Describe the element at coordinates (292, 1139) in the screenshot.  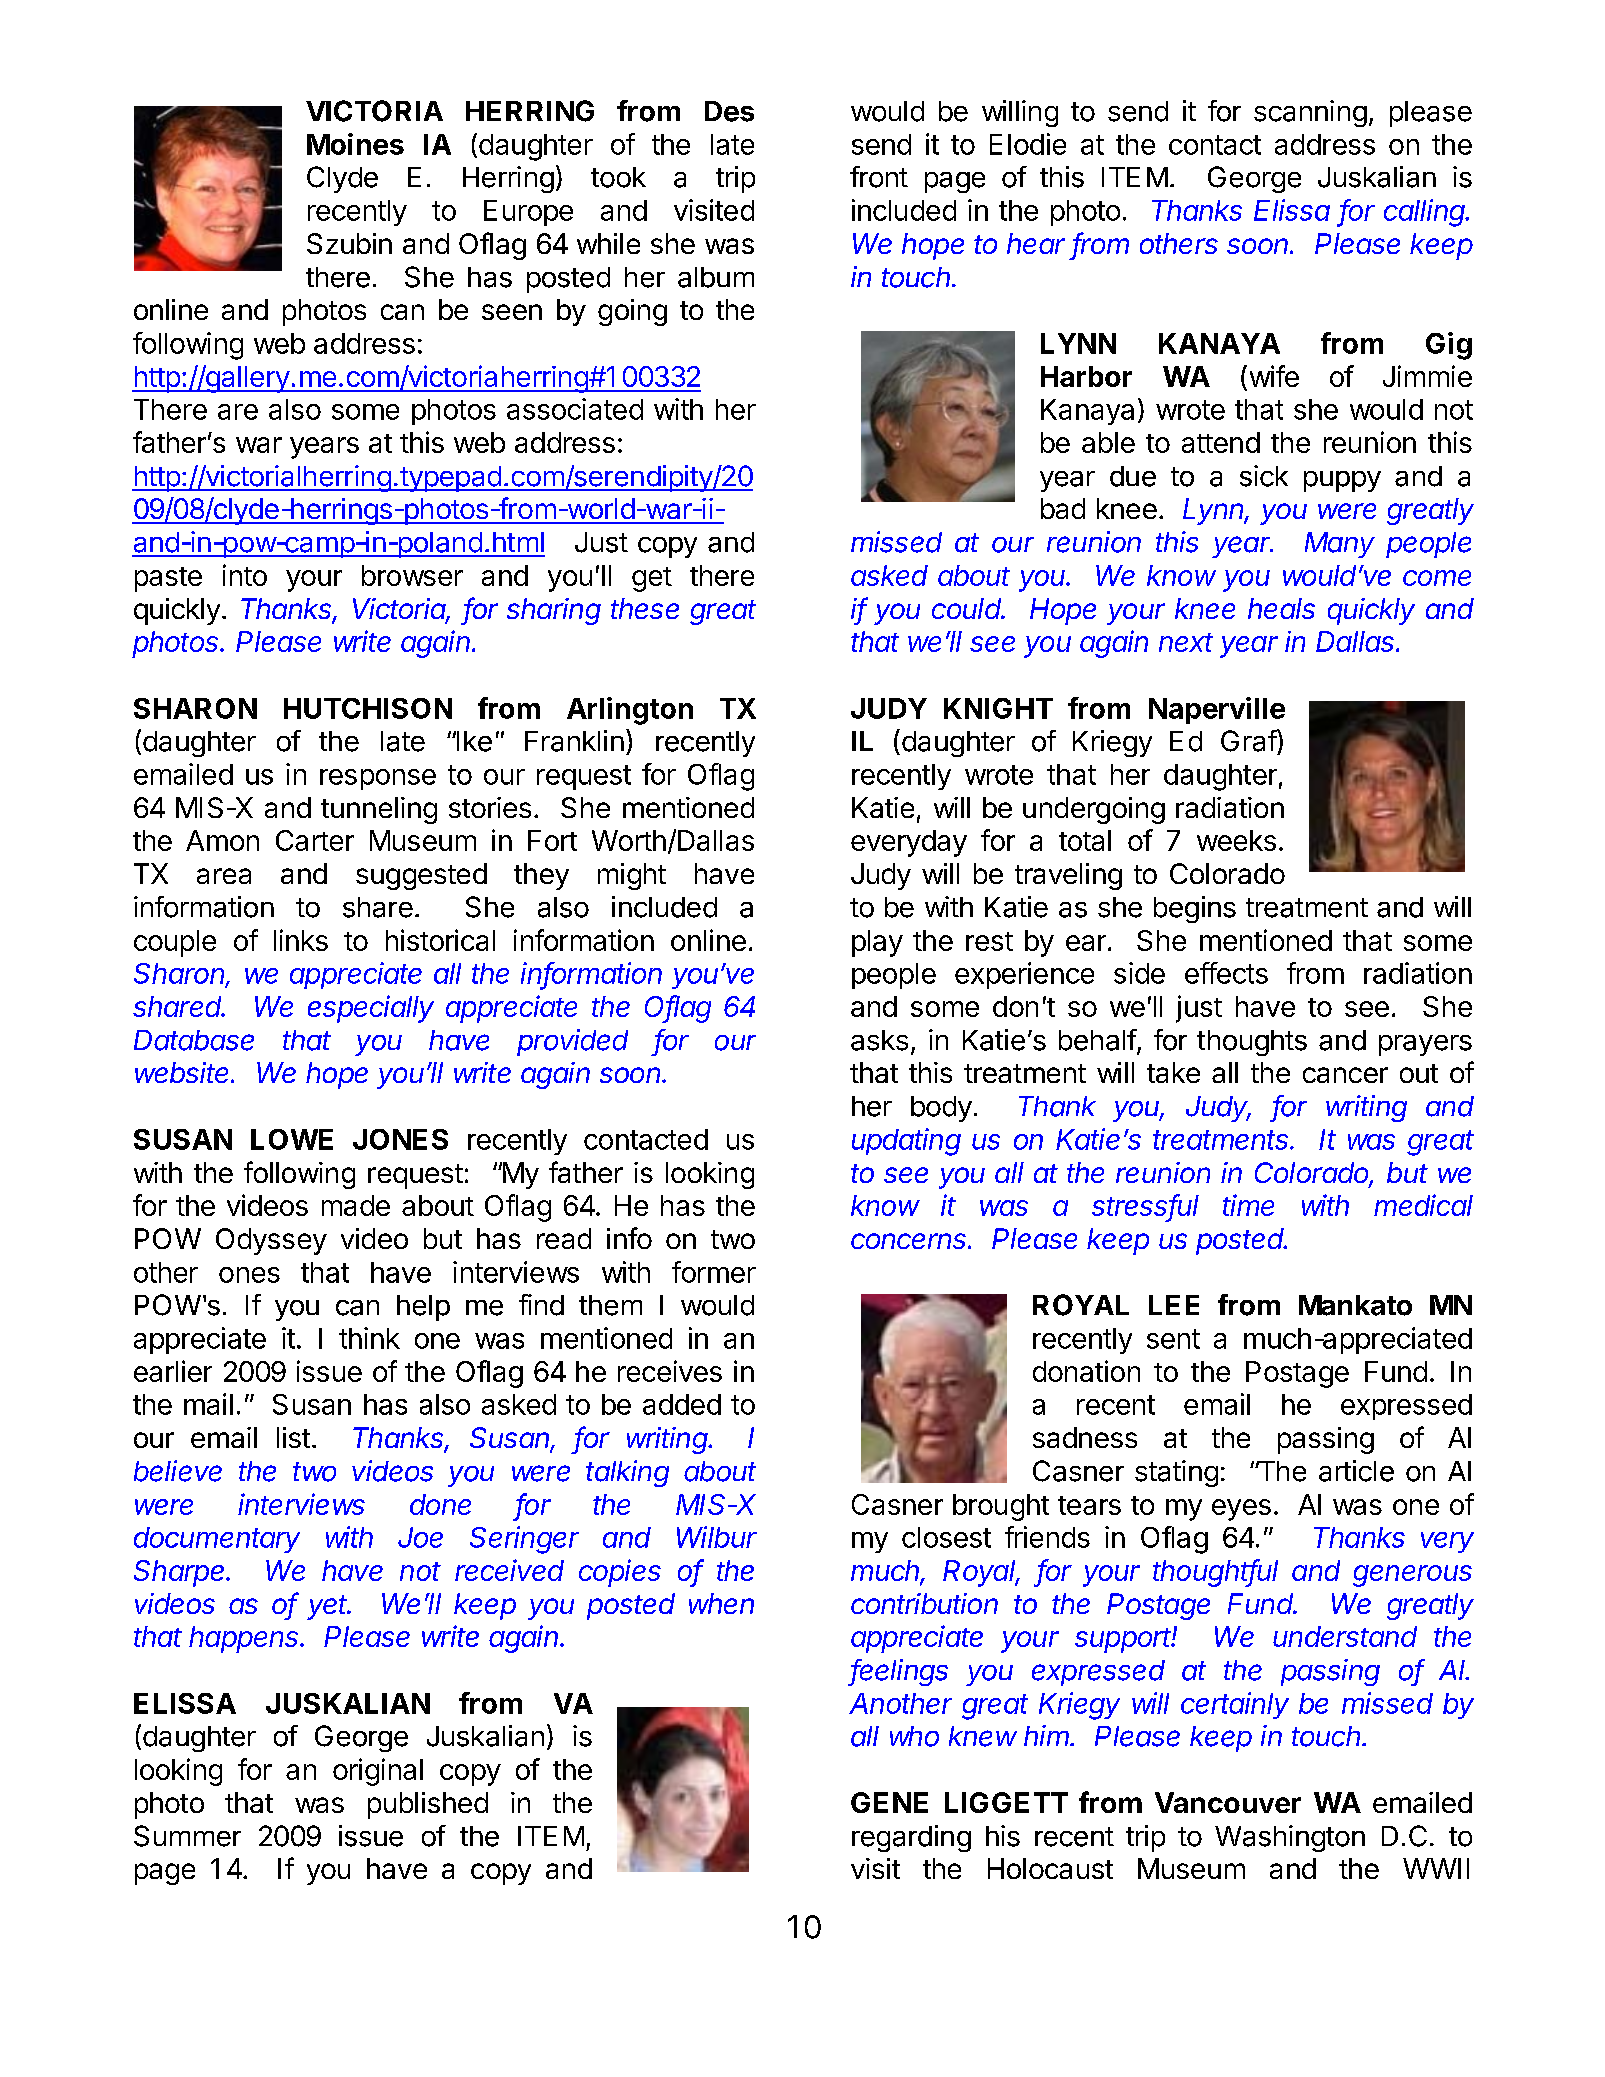
I see `LOWE` at that location.
